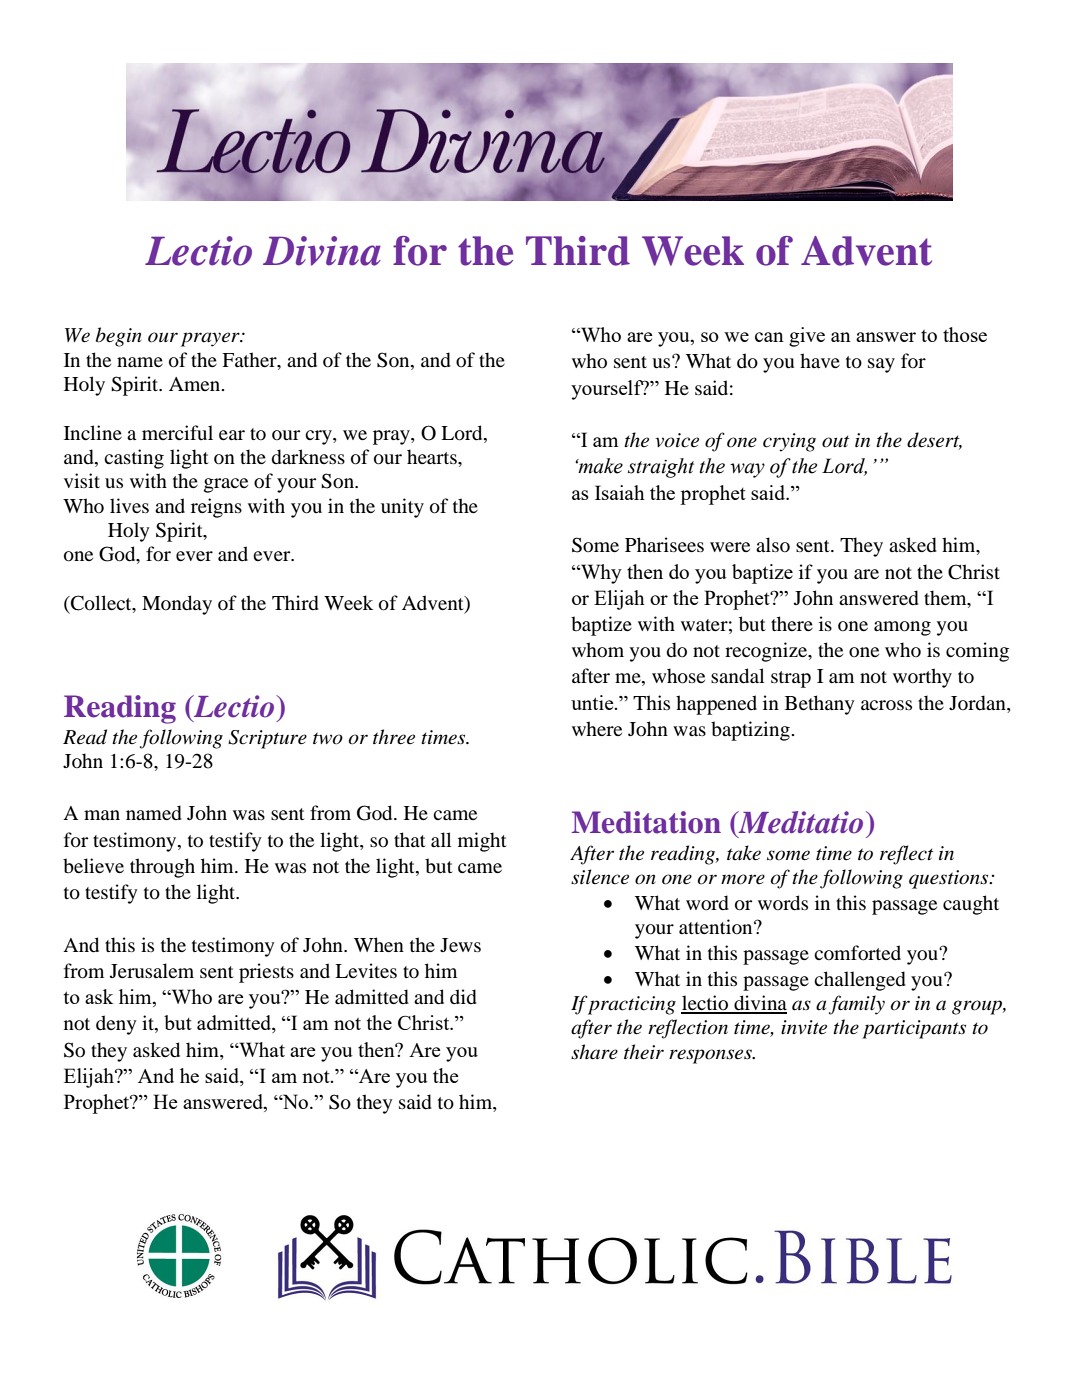  I want to click on Monday, so click(177, 605).
